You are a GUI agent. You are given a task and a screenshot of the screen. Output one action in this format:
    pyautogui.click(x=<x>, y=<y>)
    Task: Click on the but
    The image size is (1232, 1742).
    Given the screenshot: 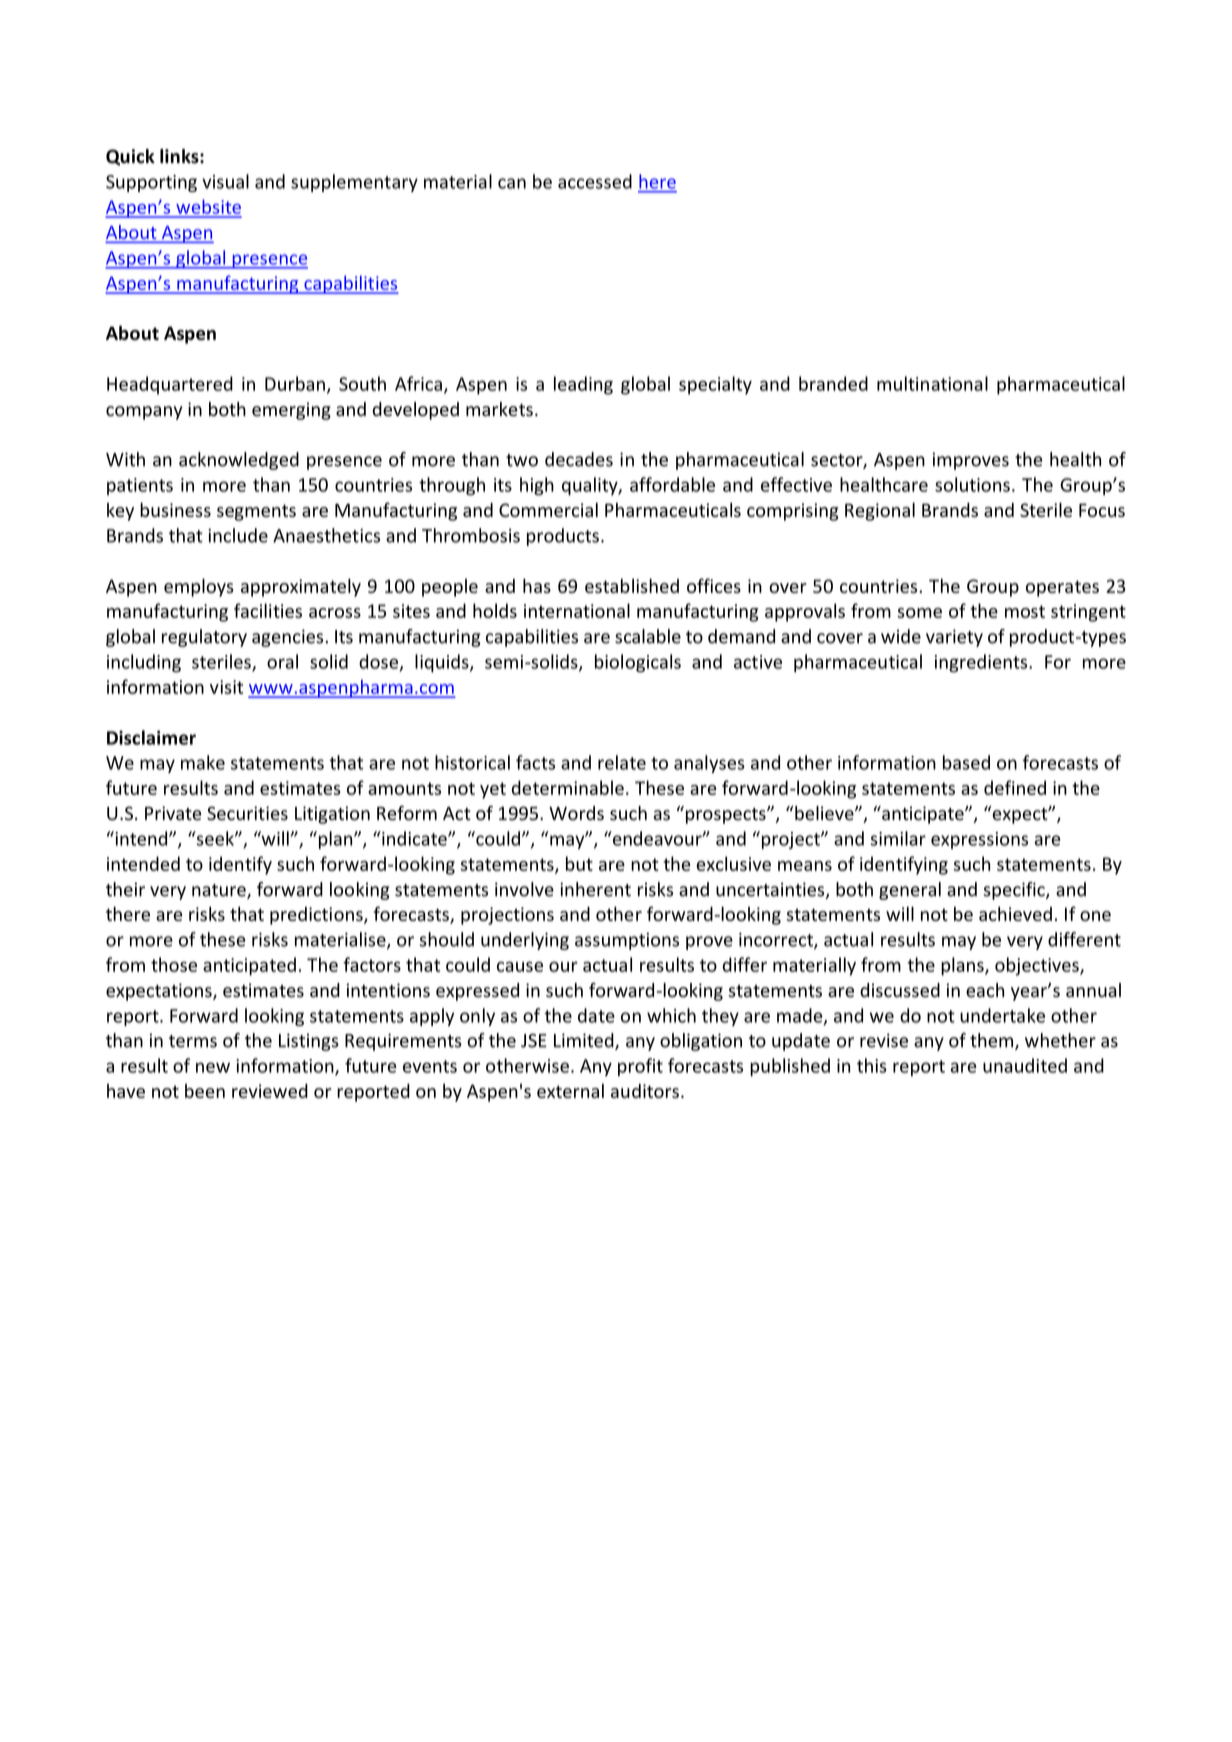 What is the action you would take?
    pyautogui.click(x=579, y=863)
